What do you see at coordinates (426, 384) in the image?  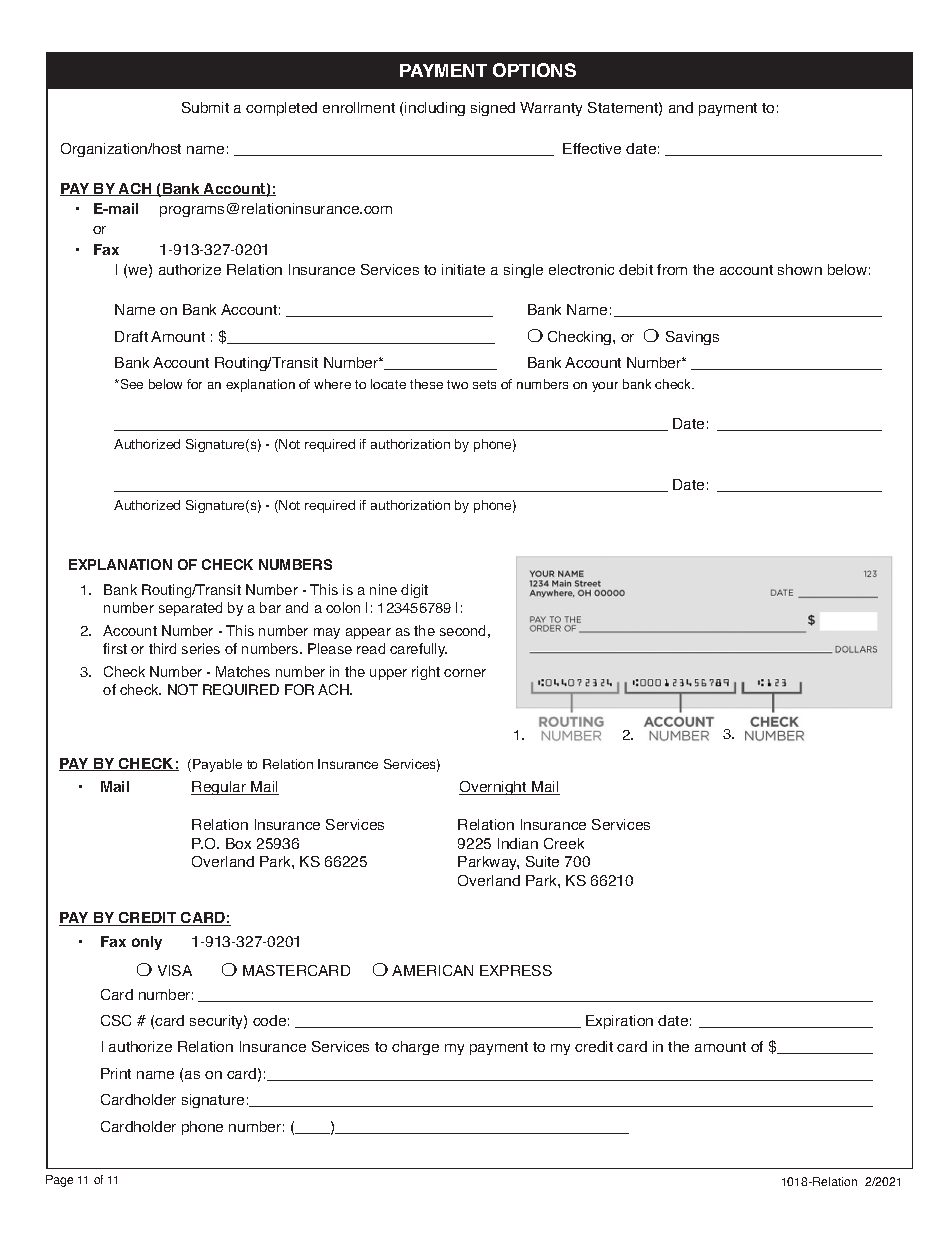 I see `these` at bounding box center [426, 384].
